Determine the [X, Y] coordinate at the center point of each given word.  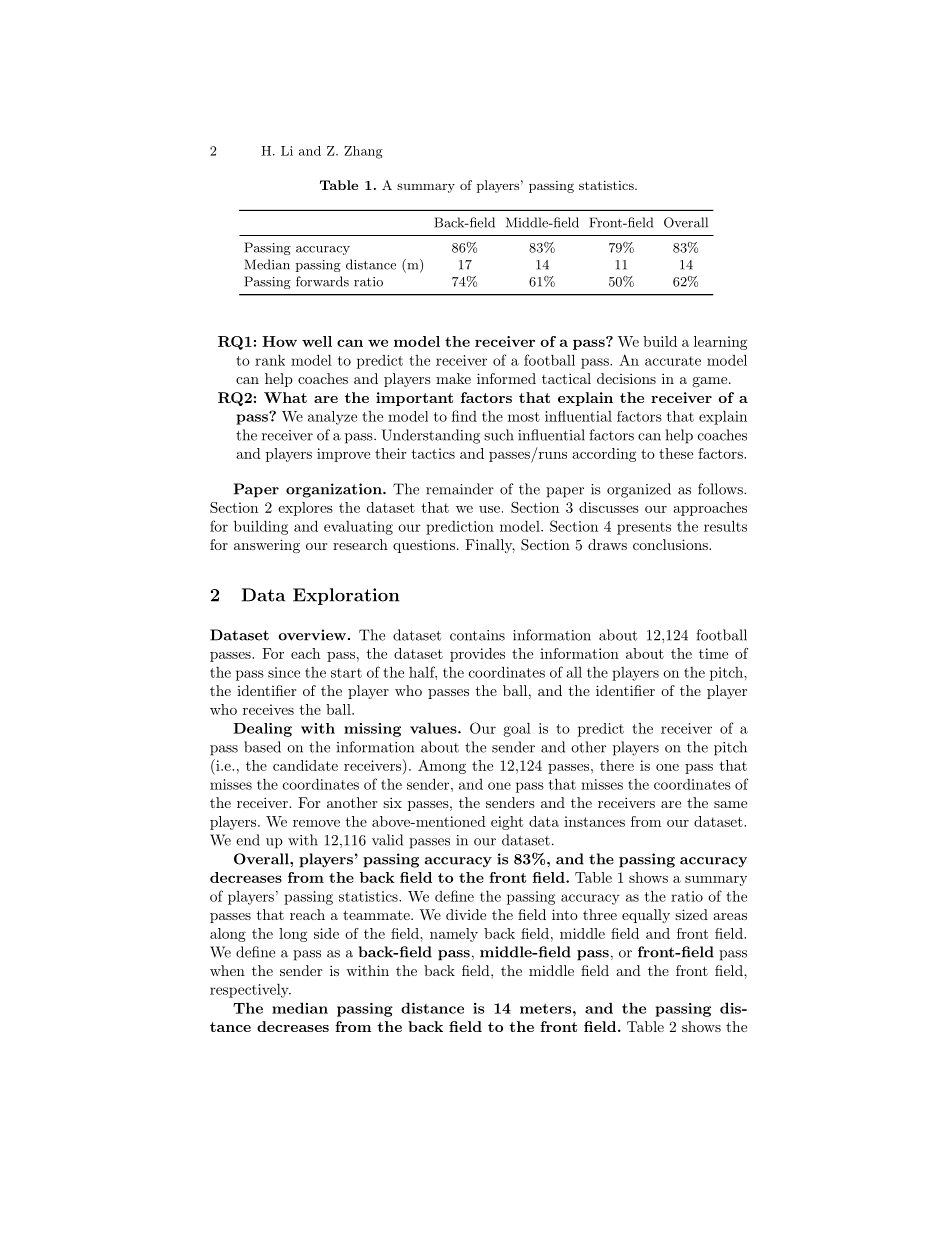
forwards [322, 281]
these [676, 453]
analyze [332, 418]
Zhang [363, 152]
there [617, 765]
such [499, 435]
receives [268, 709]
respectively [250, 990]
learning [720, 343]
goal [517, 729]
